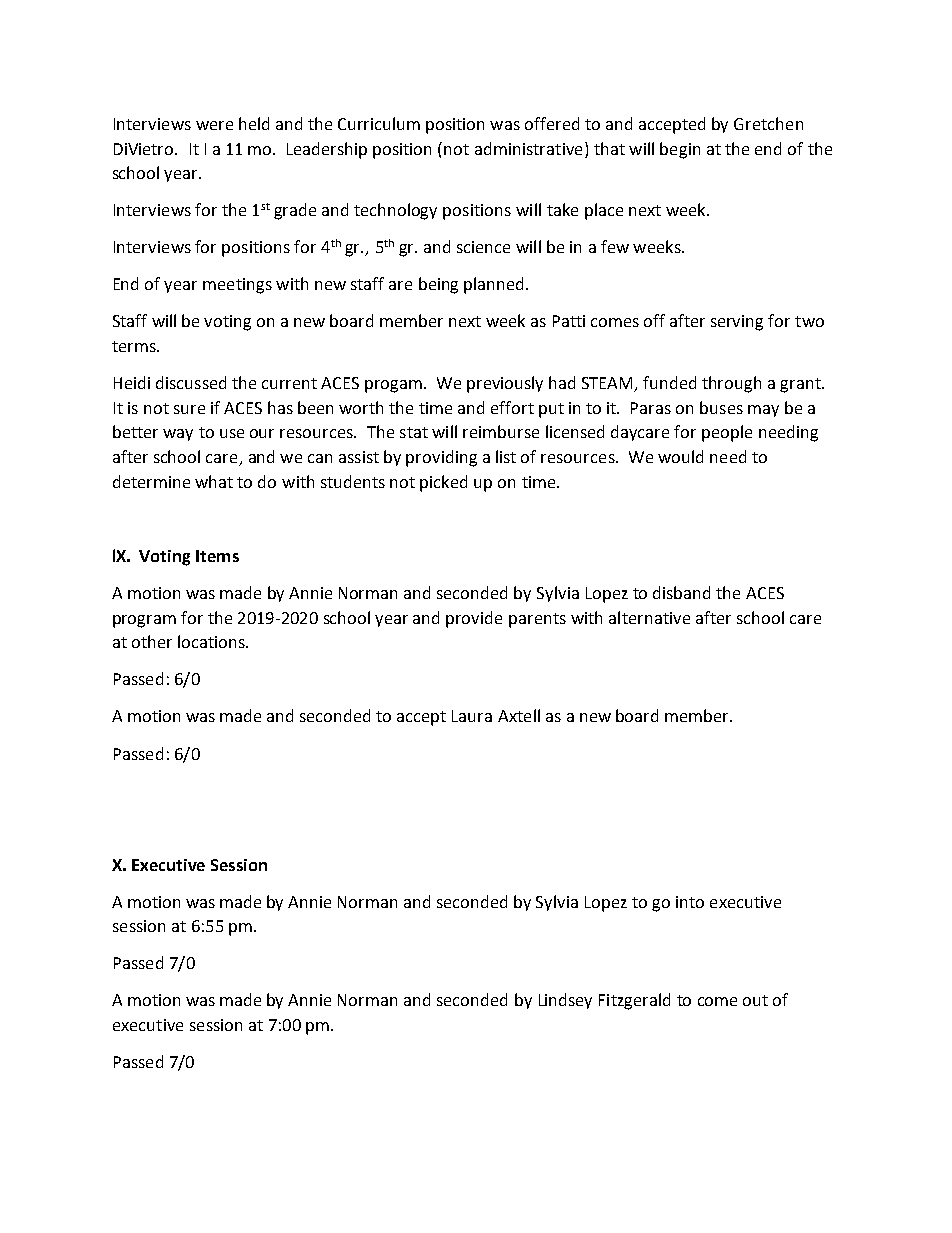  Describe the element at coordinates (755, 1000) in the page. I see `out` at that location.
